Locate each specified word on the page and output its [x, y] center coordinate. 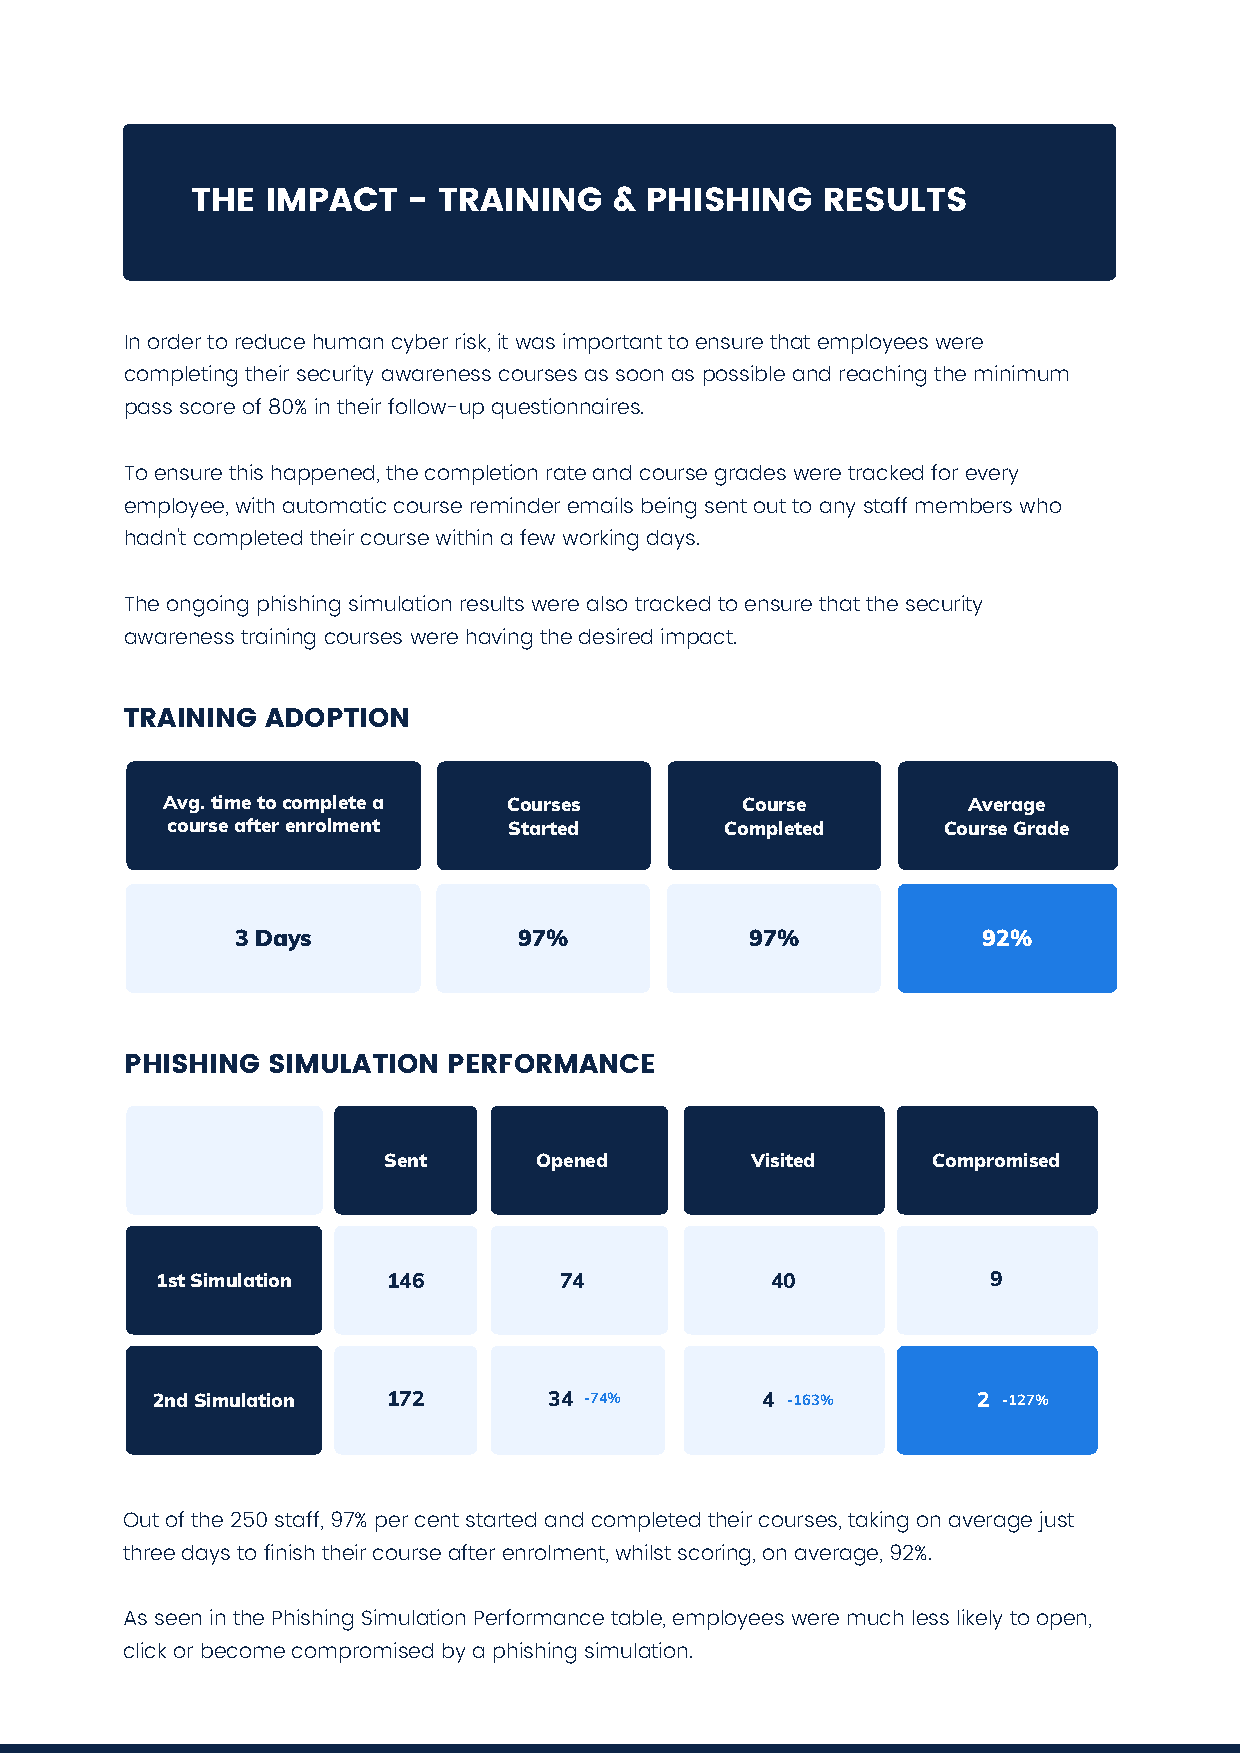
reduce [270, 341]
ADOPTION [336, 717]
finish [289, 1552]
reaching [883, 376]
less [931, 1617]
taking [878, 1522]
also [607, 603]
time [231, 802]
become [243, 1650]
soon [639, 375]
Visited [782, 1160]
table [638, 1619]
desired [615, 636]
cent [437, 1520]
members [964, 505]
